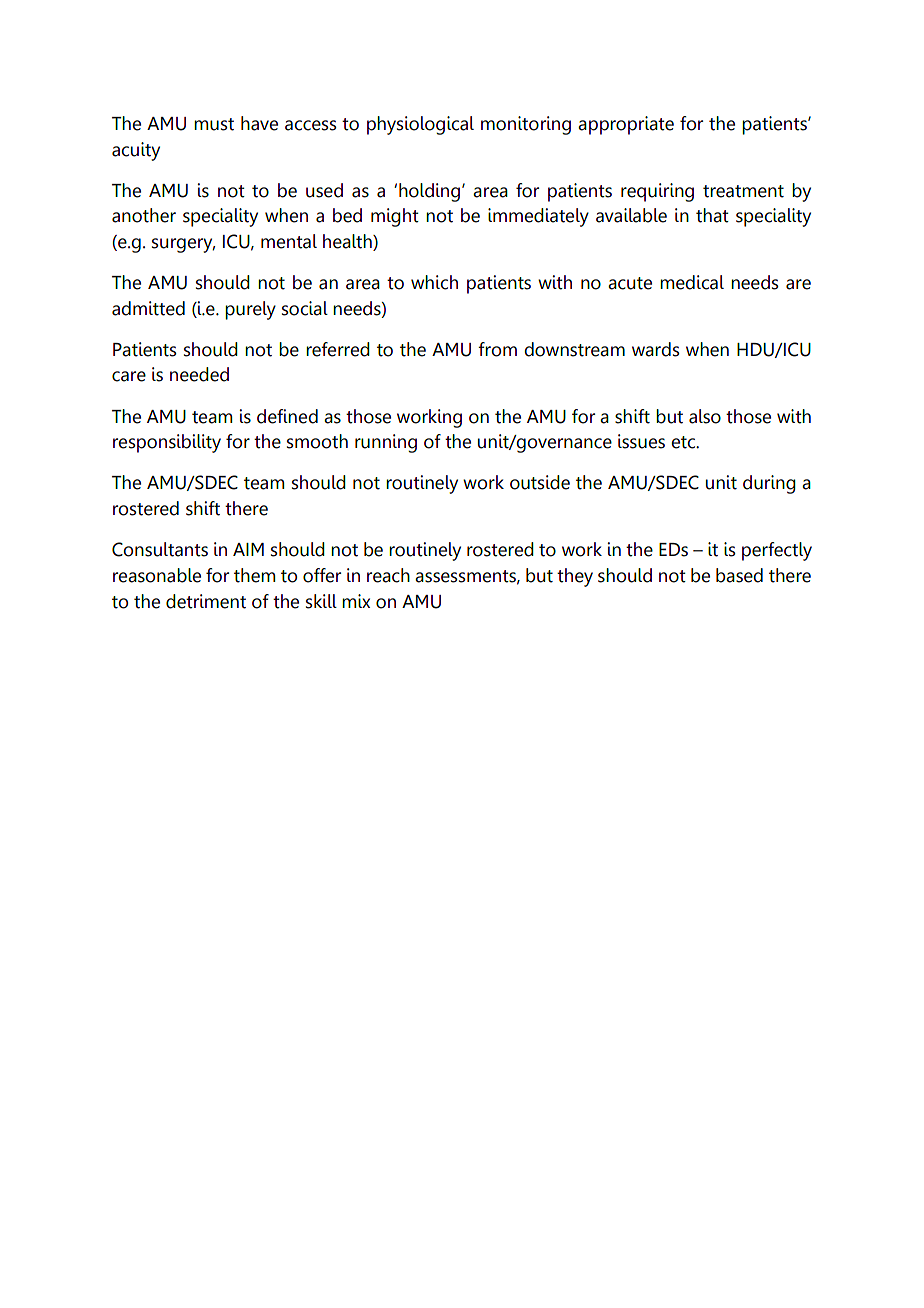  I want to click on appropriate, so click(626, 125).
